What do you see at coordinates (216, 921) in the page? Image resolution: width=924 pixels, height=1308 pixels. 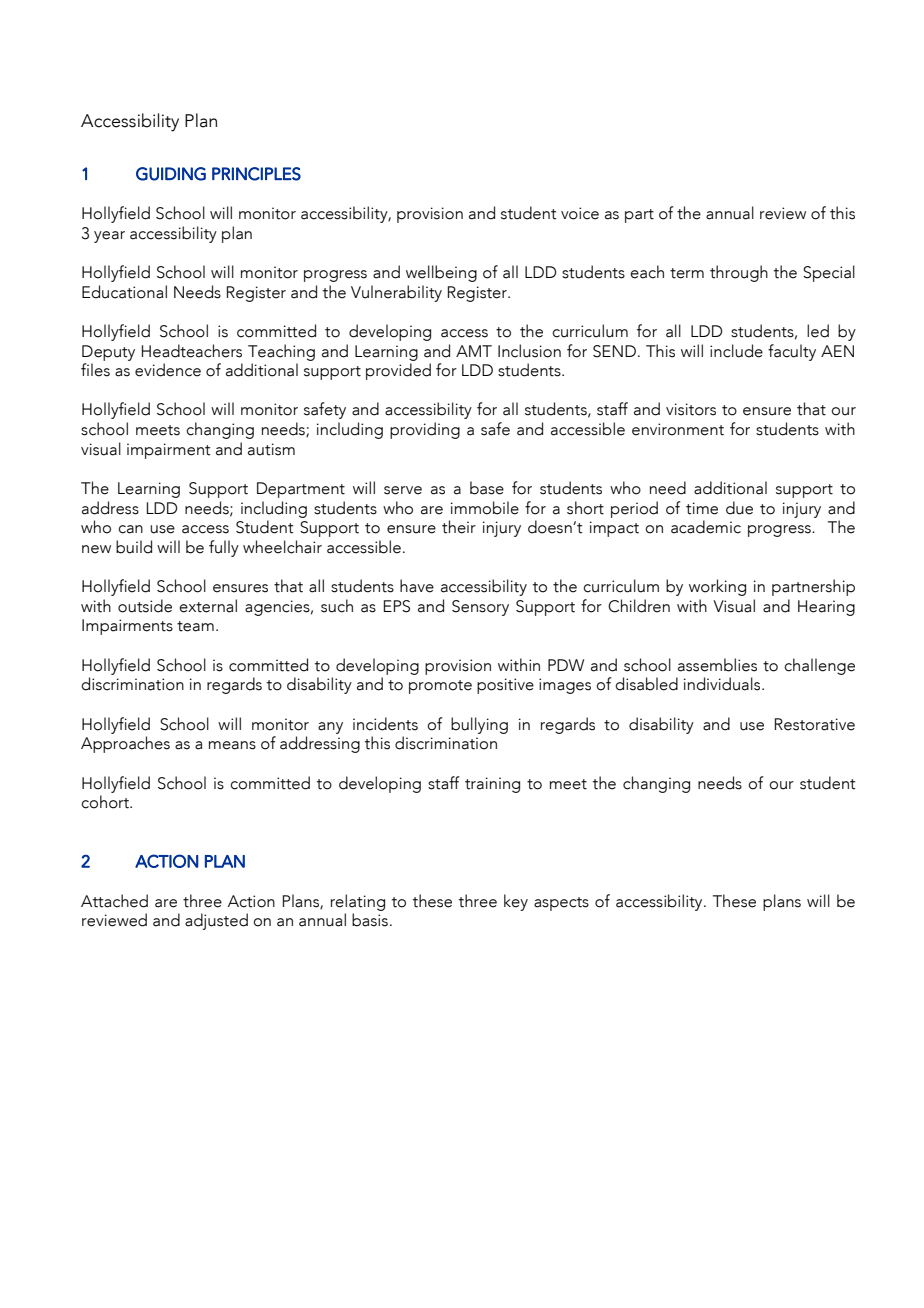 I see `adjusted` at bounding box center [216, 921].
